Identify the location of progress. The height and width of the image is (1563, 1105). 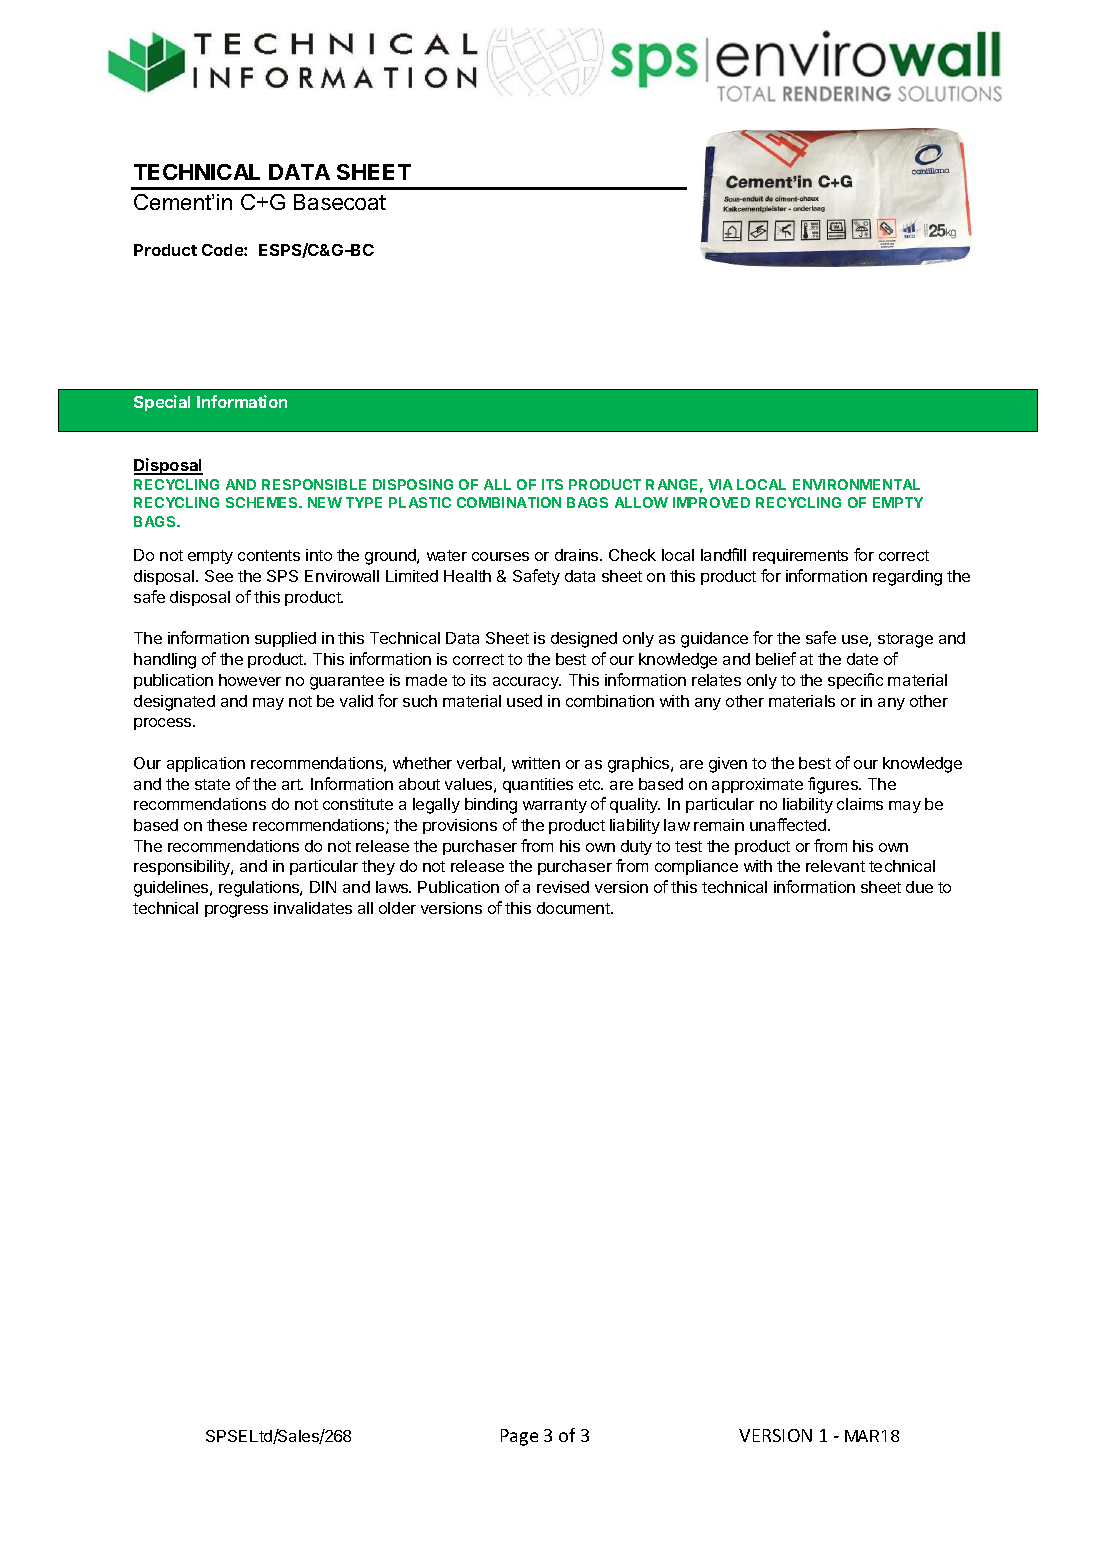
(236, 911).
